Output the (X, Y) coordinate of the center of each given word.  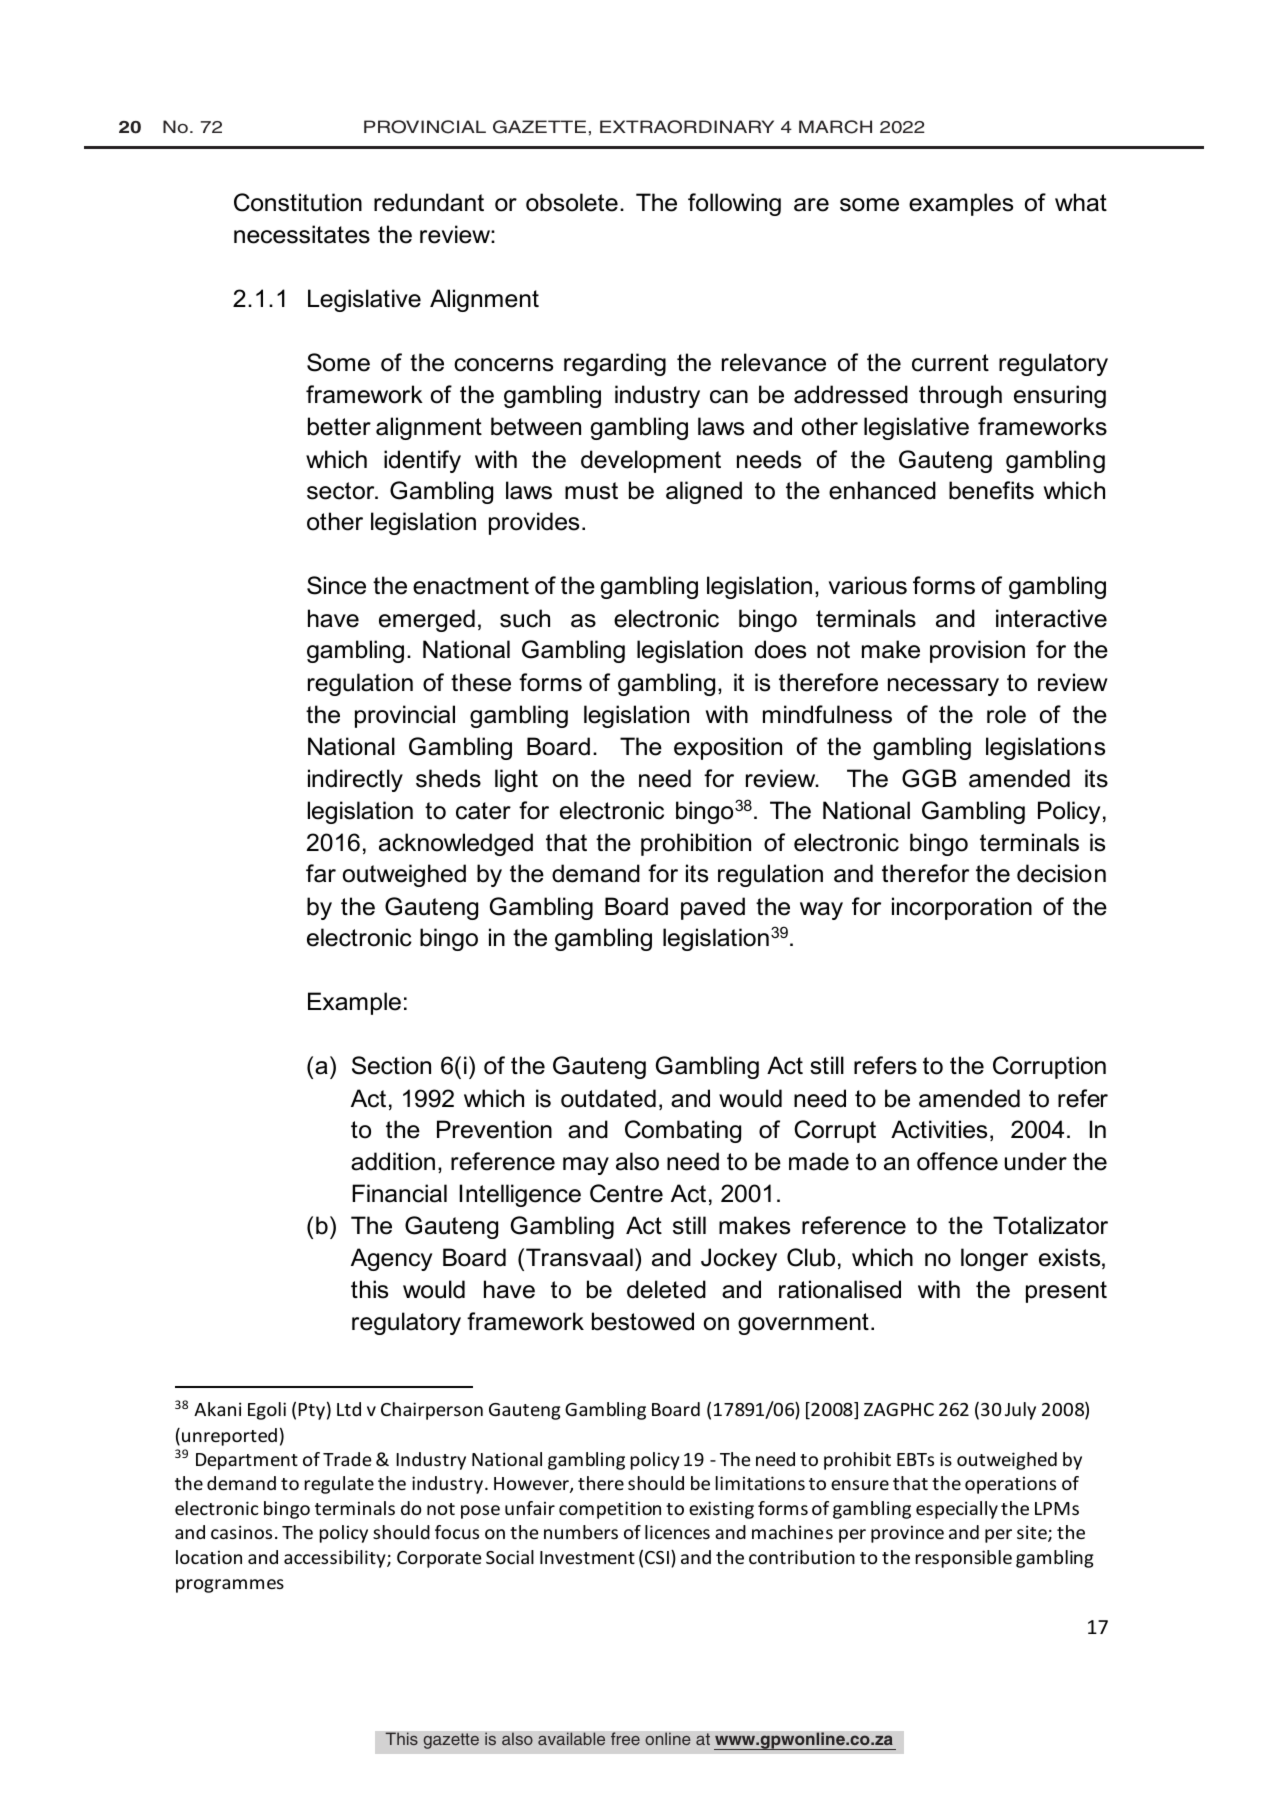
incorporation (962, 908)
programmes (230, 1586)
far (321, 873)
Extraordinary (687, 127)
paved (713, 908)
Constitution (298, 202)
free (625, 1739)
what (1081, 202)
